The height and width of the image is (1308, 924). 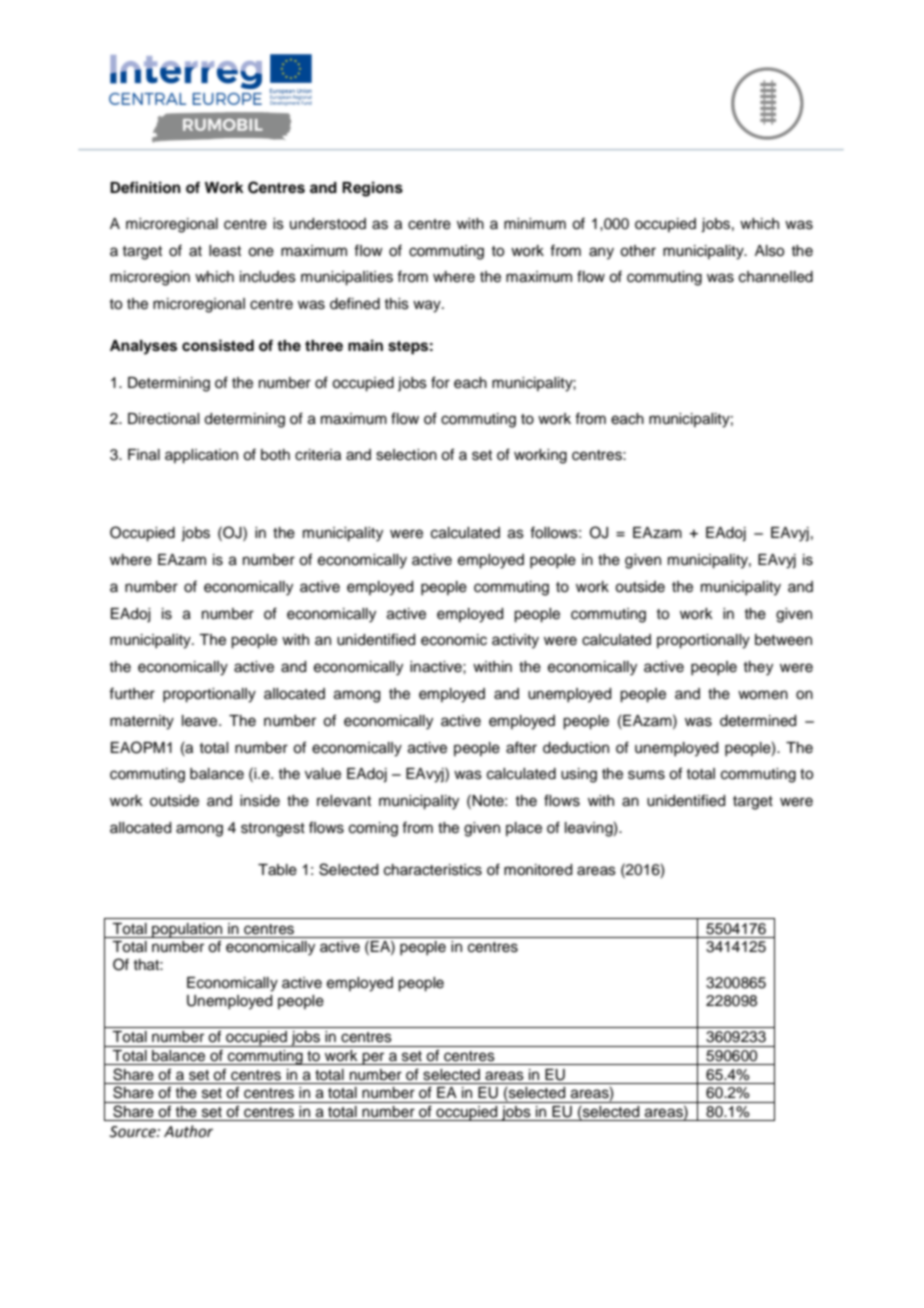 I want to click on least, so click(x=225, y=251).
